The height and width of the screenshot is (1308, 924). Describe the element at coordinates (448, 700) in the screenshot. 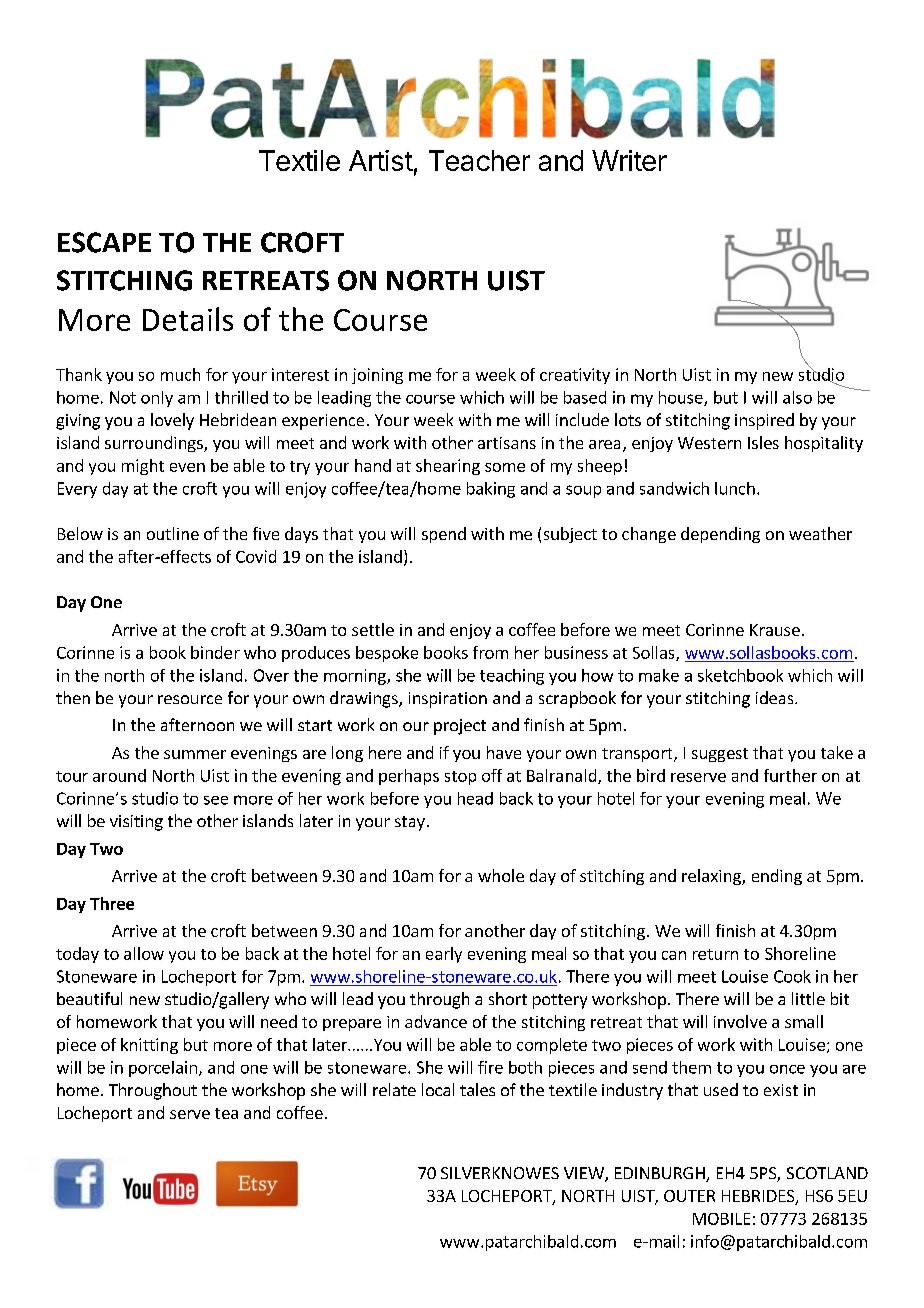

I see `inspiration` at that location.
